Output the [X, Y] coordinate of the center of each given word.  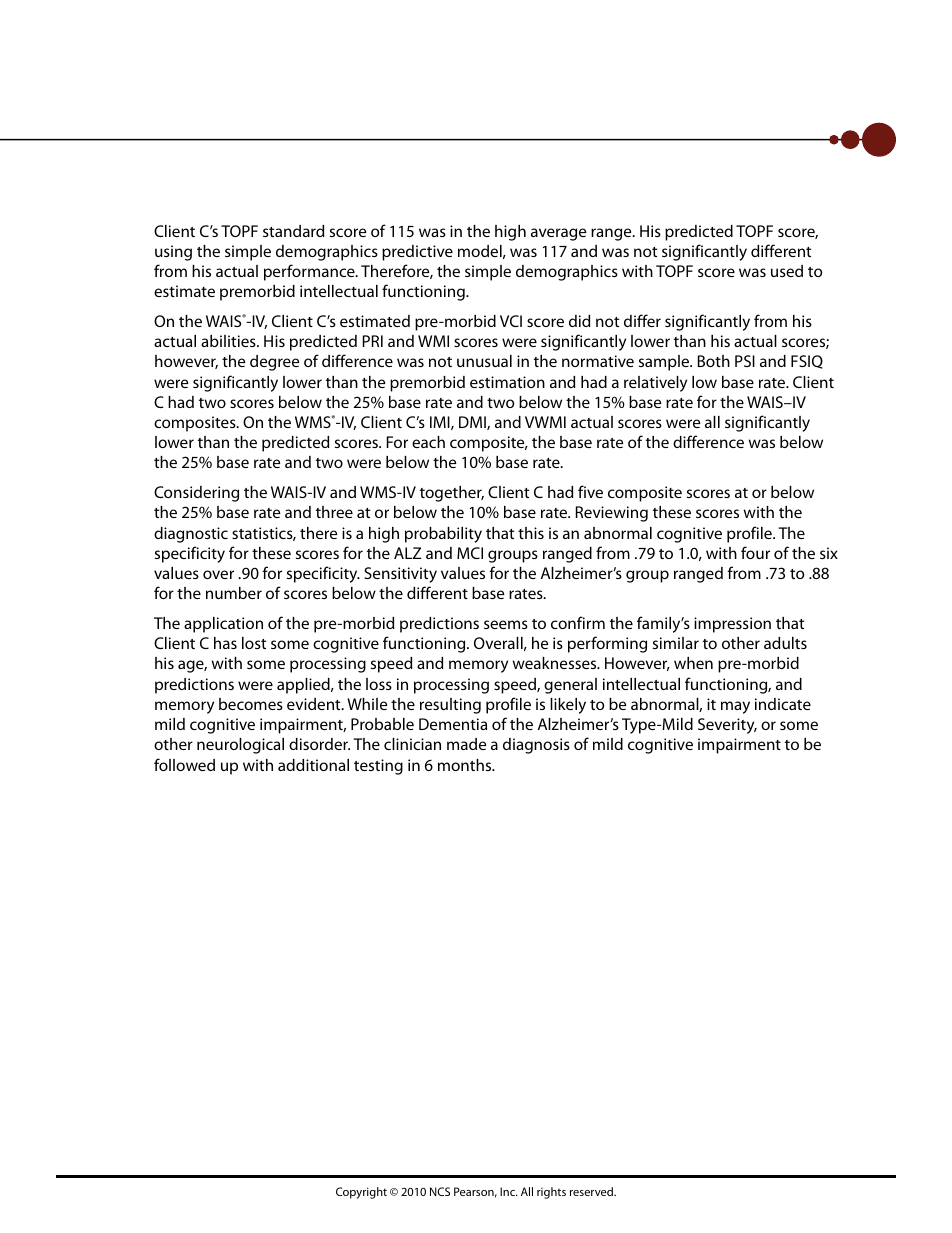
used [787, 271]
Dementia [453, 724]
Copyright [361, 1193]
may [735, 707]
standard [293, 231]
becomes [251, 704]
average [558, 234]
